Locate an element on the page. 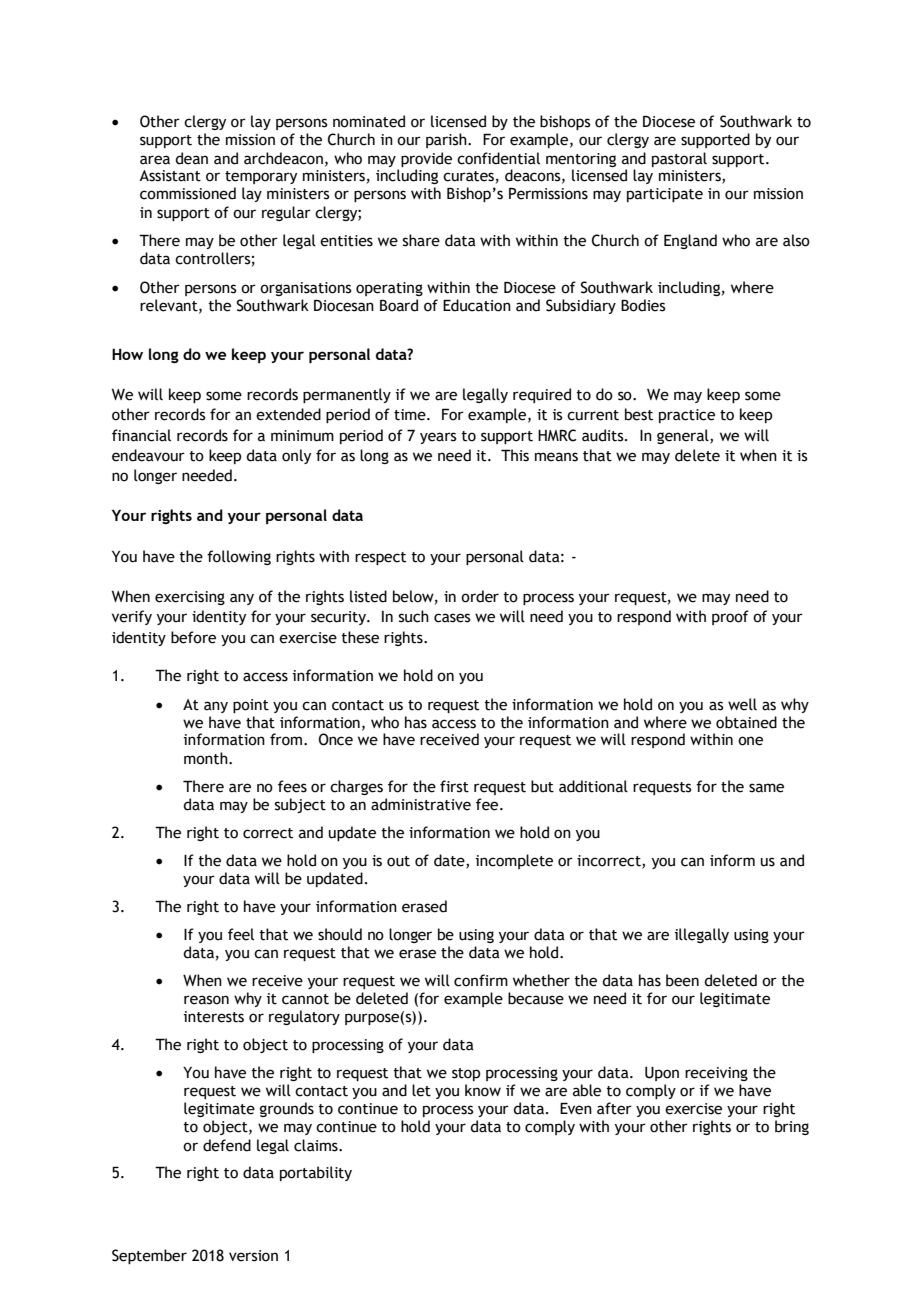  practice is located at coordinates (687, 416).
